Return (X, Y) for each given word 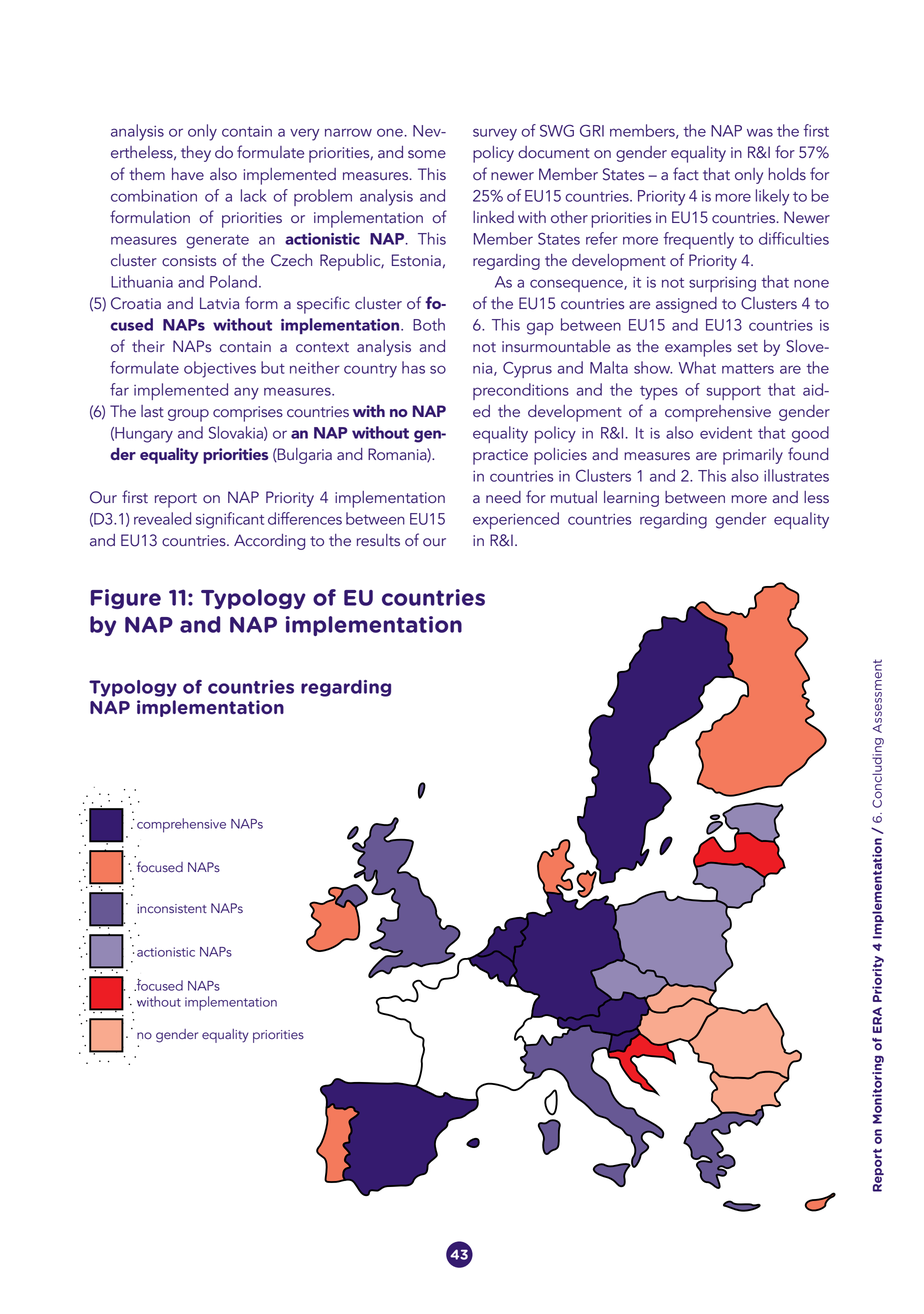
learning (631, 499)
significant (230, 520)
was (760, 132)
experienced (516, 520)
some (427, 154)
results (378, 540)
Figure (126, 599)
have (188, 174)
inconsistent (172, 909)
